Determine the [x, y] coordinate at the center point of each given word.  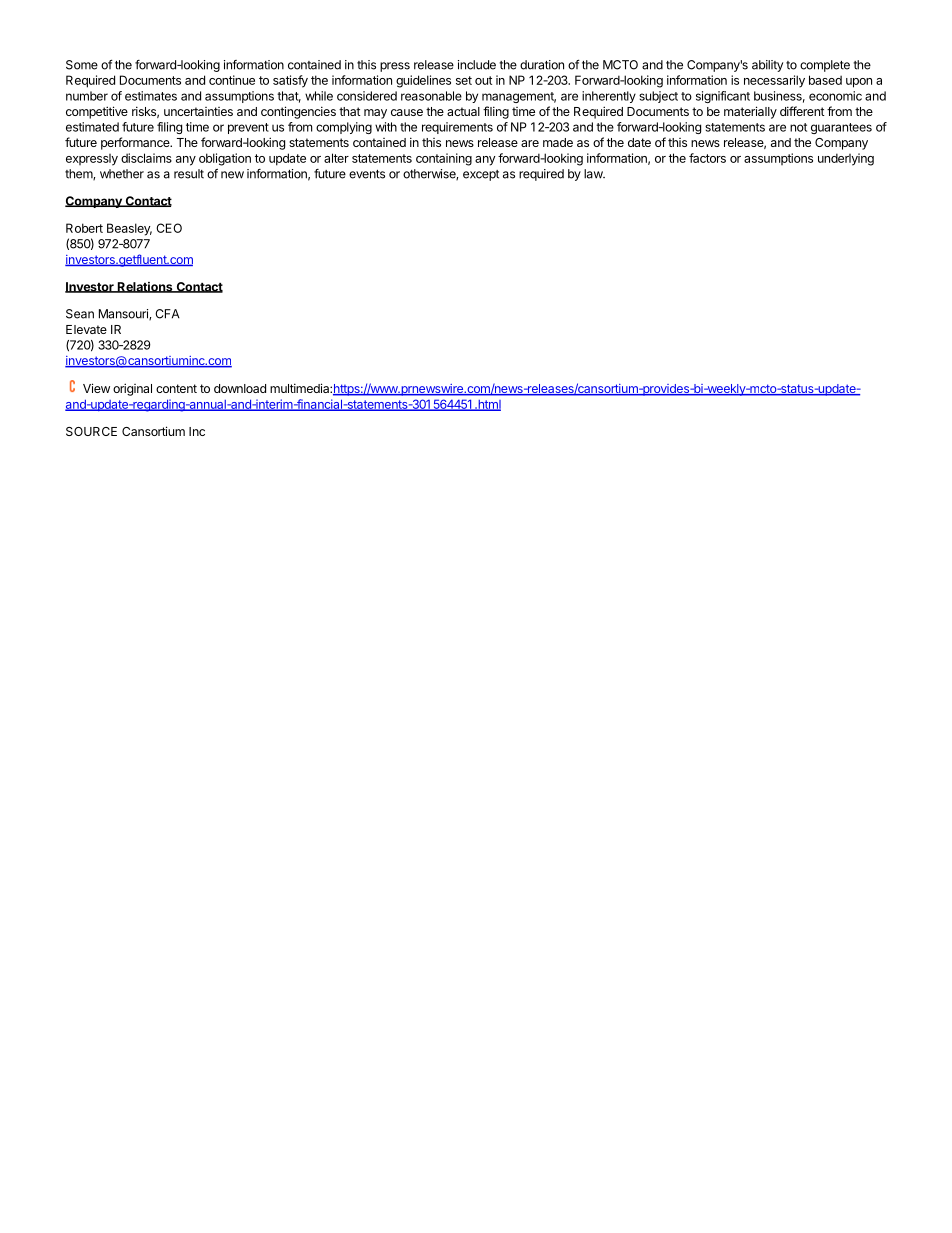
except [481, 175]
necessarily [774, 81]
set [464, 80]
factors [707, 158]
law [594, 174]
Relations [145, 287]
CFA [167, 314]
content [176, 388]
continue [232, 80]
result [189, 174]
